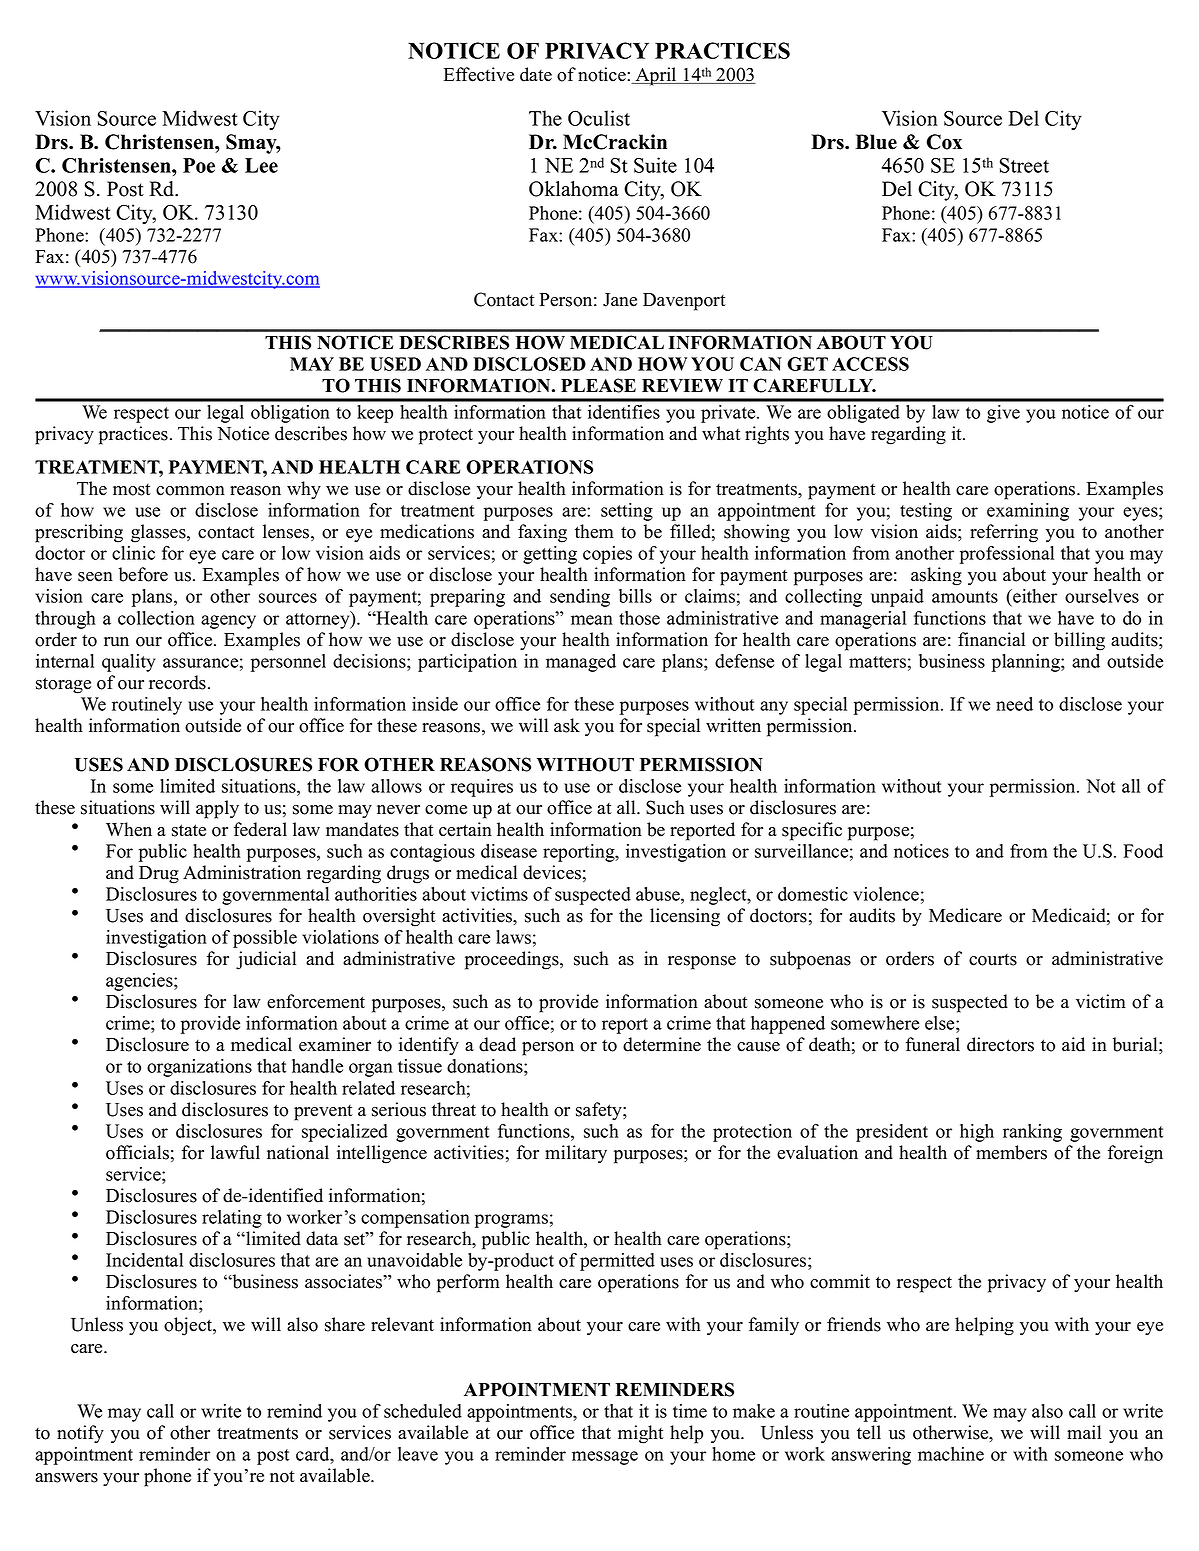 The image size is (1199, 1551). I want to click on Street, so click(1024, 165).
